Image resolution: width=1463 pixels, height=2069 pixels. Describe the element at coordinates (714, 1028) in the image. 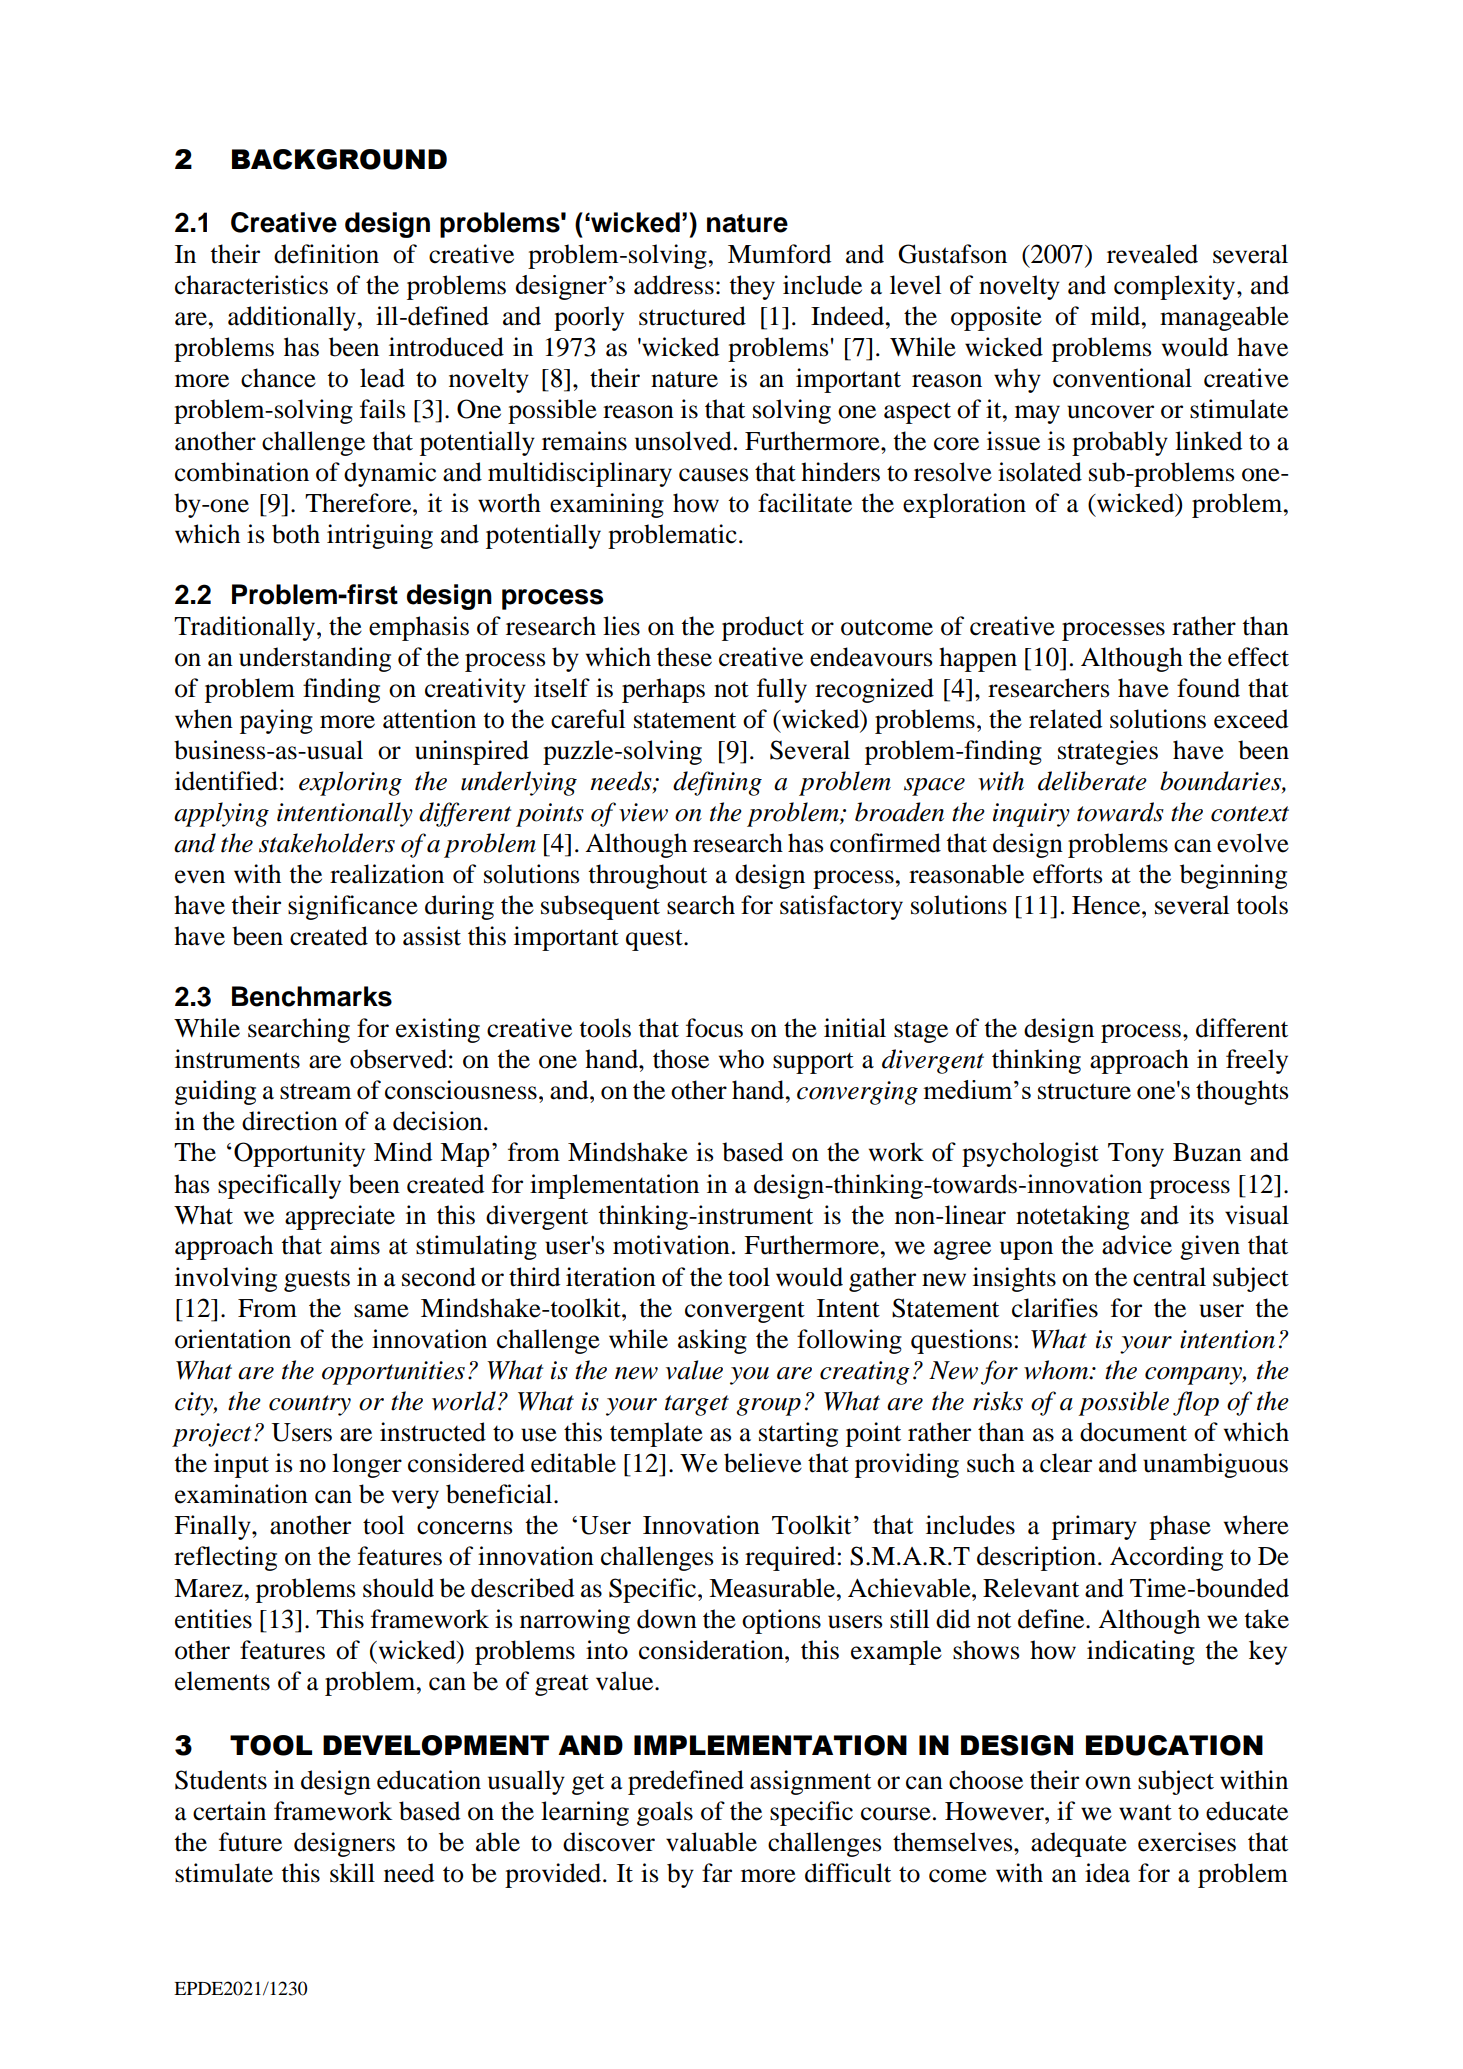

I see `focus` at that location.
